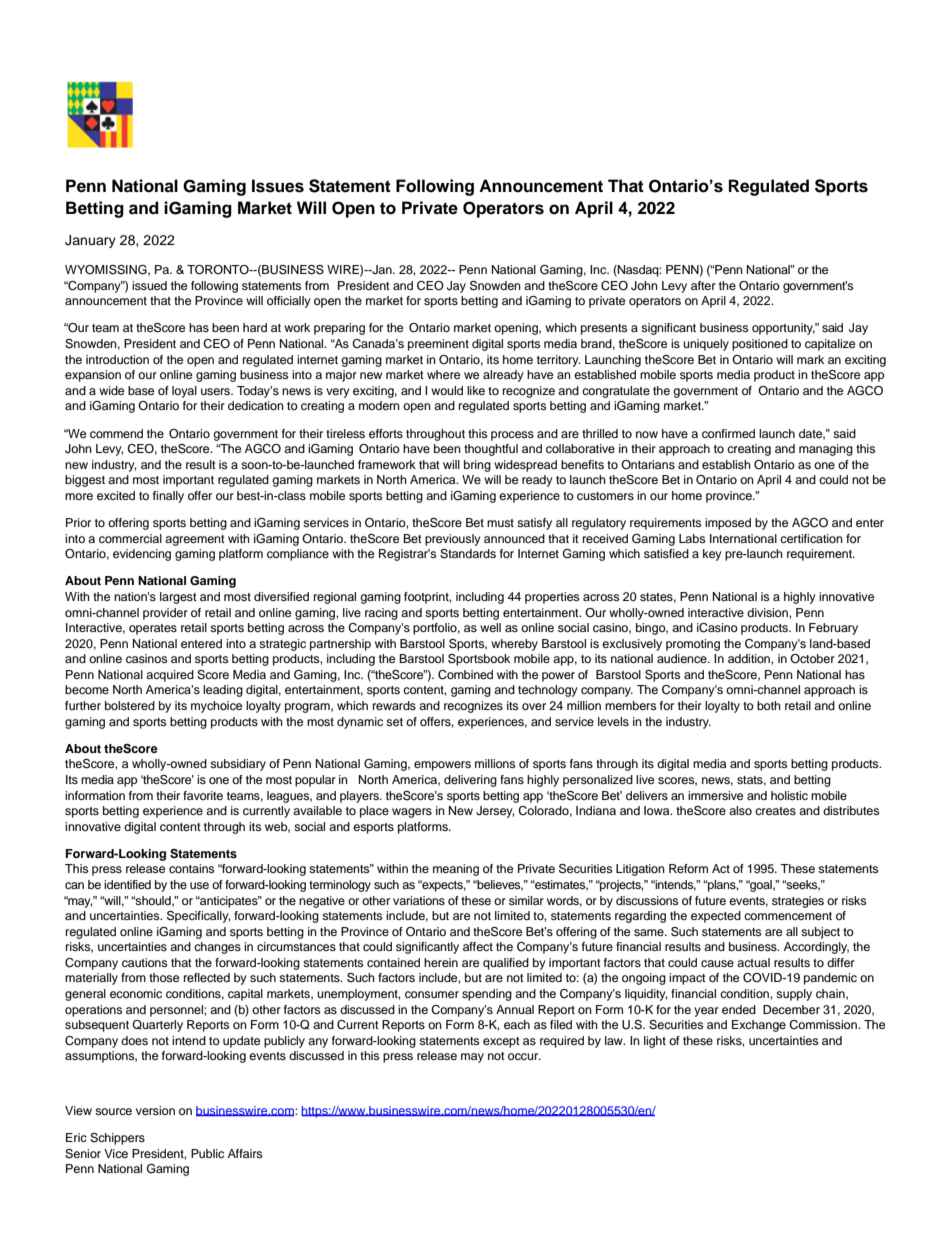 The width and height of the screenshot is (952, 1233). Describe the element at coordinates (170, 676) in the screenshot. I see `acquired` at that location.
